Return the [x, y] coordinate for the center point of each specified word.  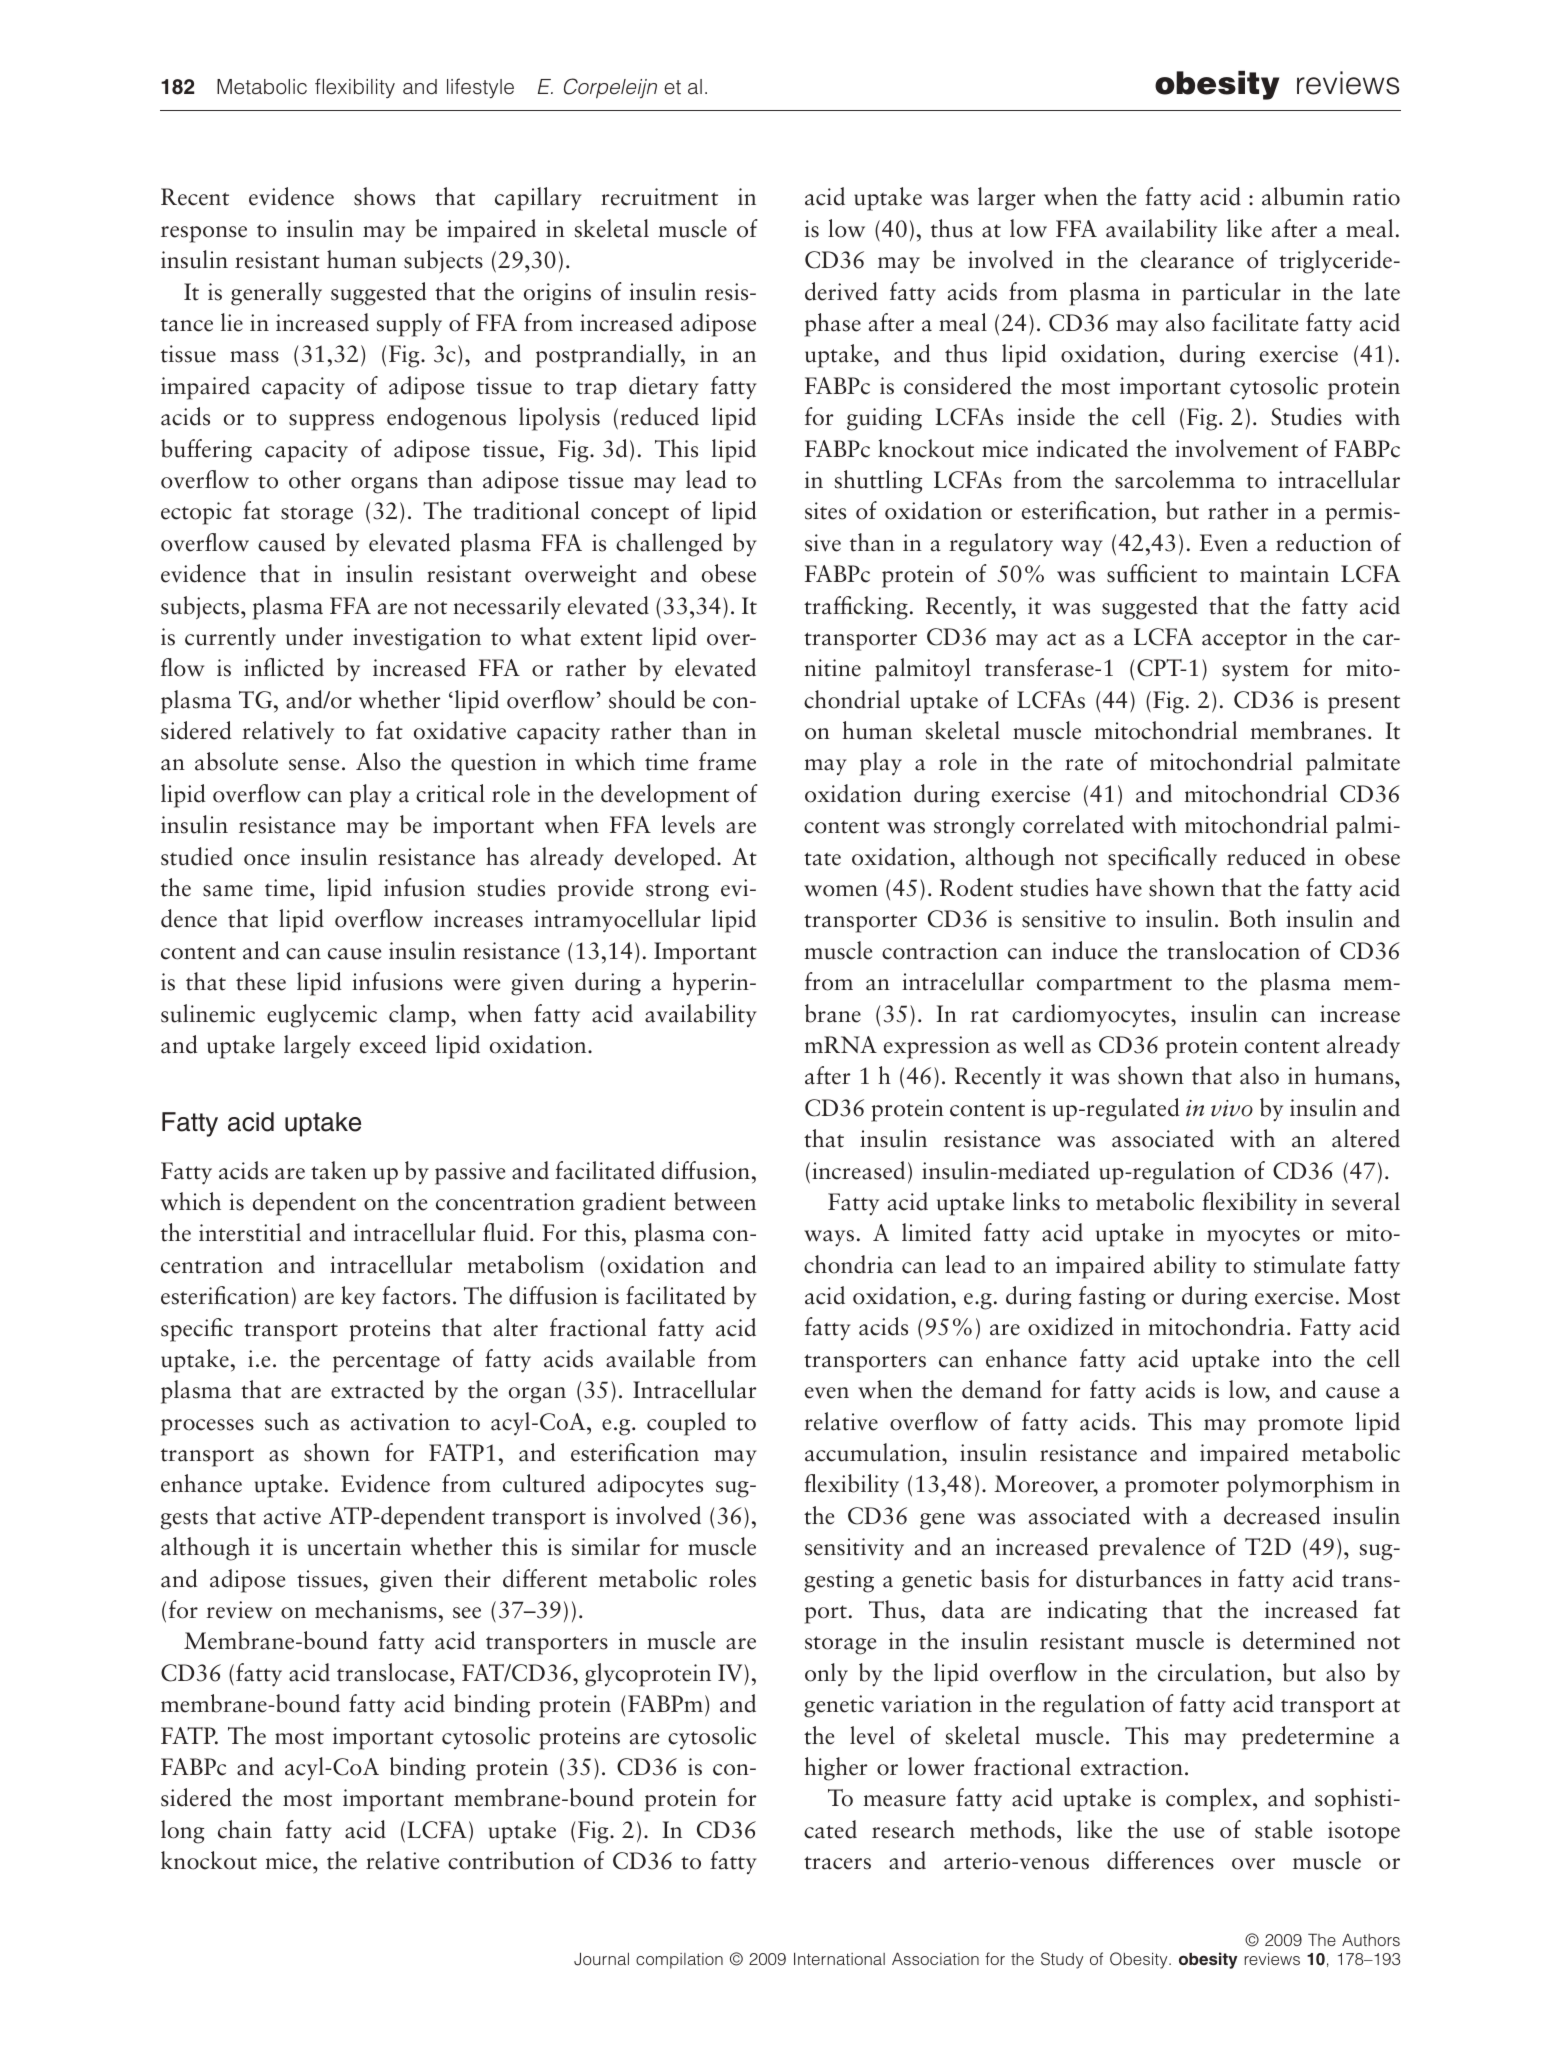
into [1292, 1359]
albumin [1303, 196]
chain [245, 1829]
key [358, 1297]
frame [727, 761]
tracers [837, 1863]
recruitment [659, 197]
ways [829, 1238]
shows [384, 196]
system [1255, 672]
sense [314, 765]
